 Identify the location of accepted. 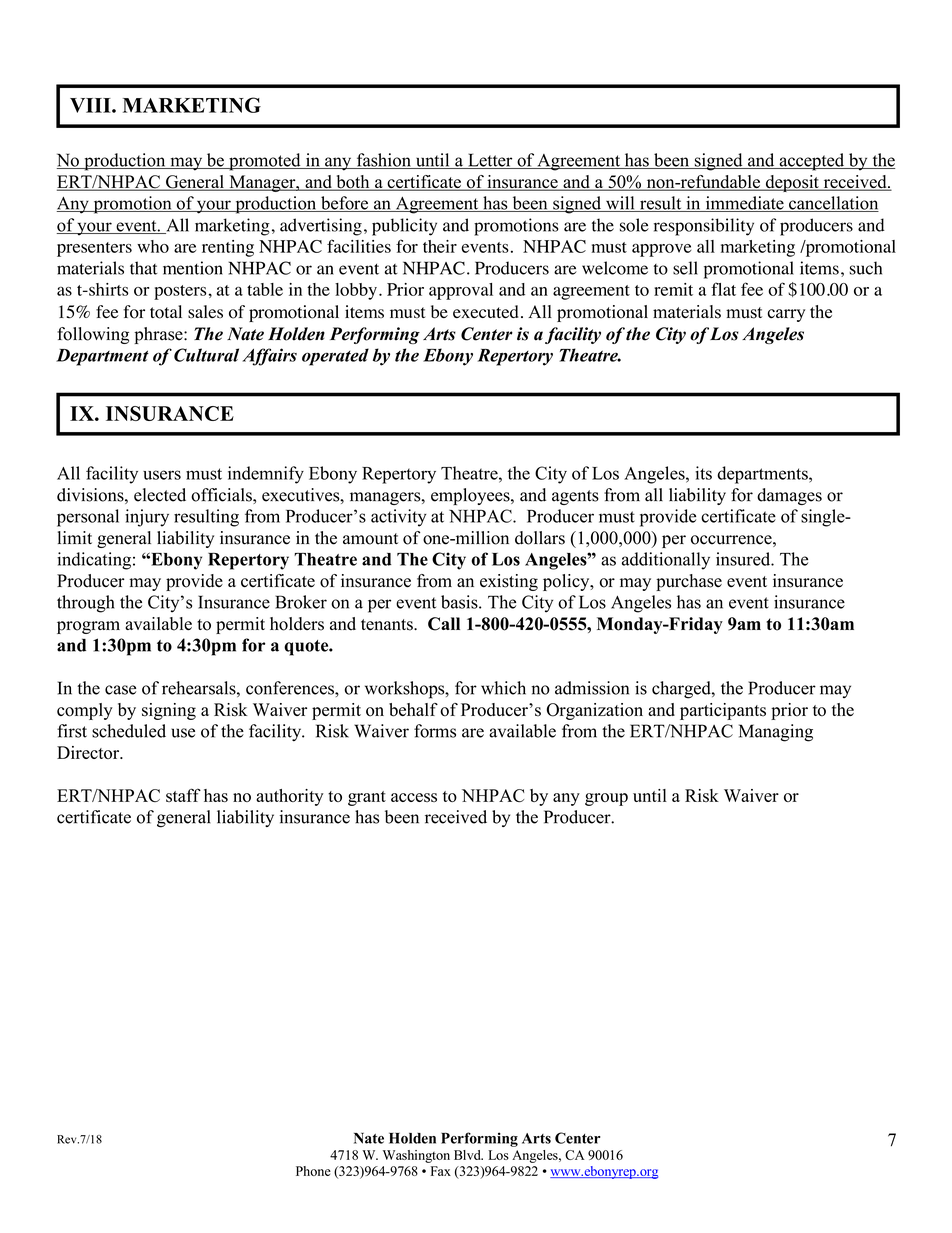
(812, 162).
